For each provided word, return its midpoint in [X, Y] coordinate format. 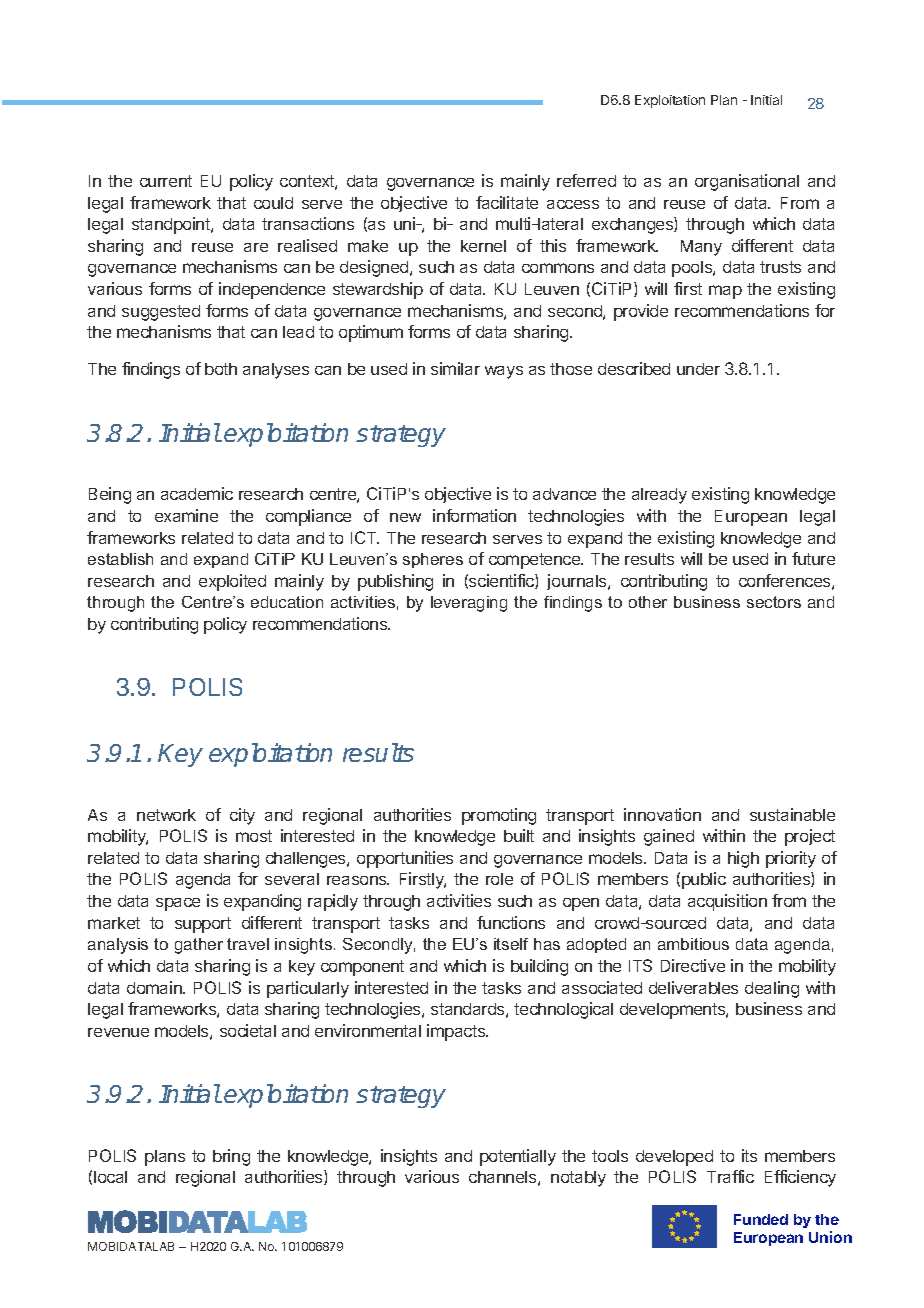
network [166, 815]
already [659, 496]
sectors [774, 602]
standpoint [172, 225]
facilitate [507, 202]
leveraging [469, 604]
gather [199, 946]
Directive [693, 965]
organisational [747, 182]
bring [231, 1157]
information [474, 515]
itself [511, 944]
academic [197, 493]
